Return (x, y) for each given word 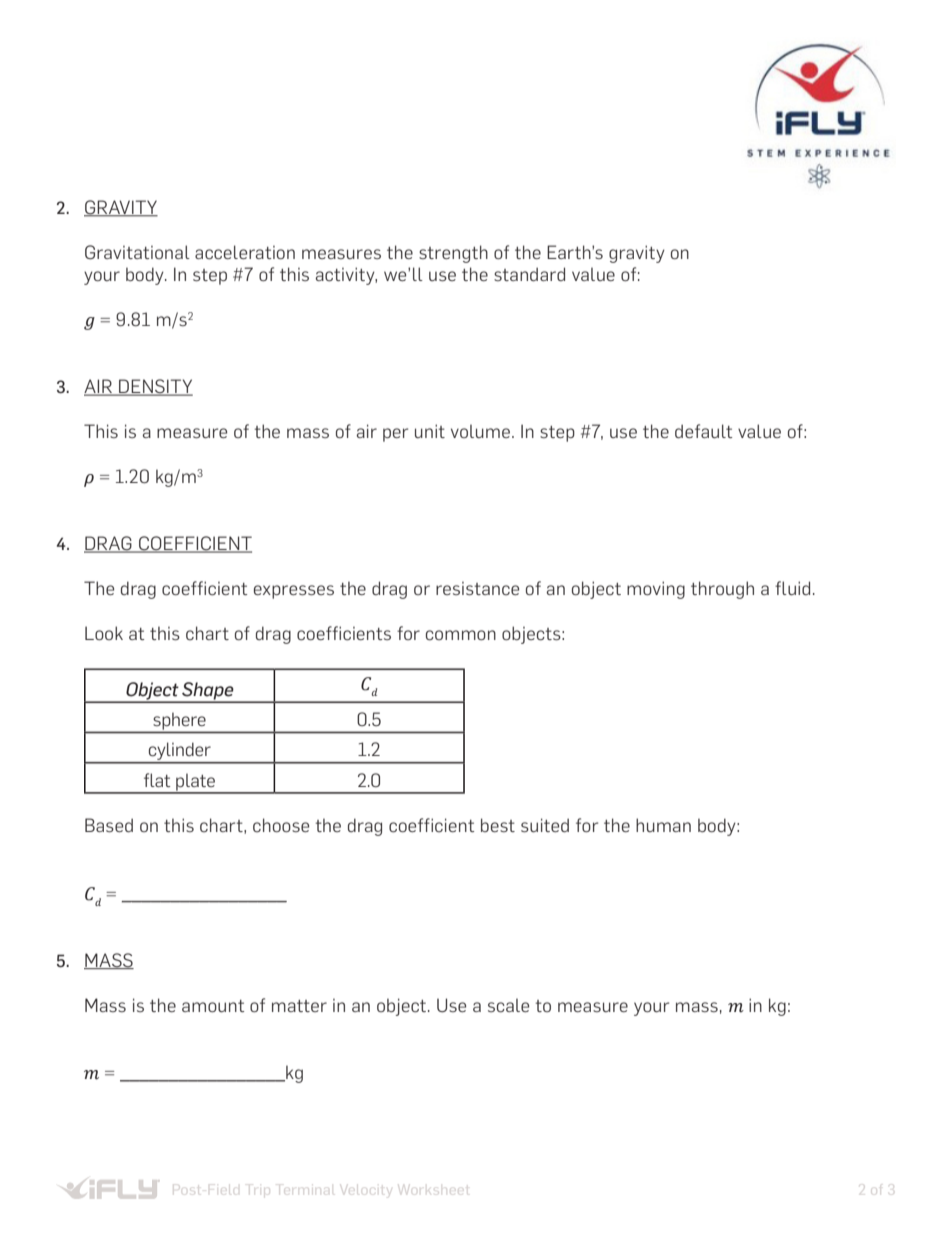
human (663, 825)
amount (213, 1006)
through (722, 590)
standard (529, 274)
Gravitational (137, 252)
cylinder (180, 752)
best (498, 825)
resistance (477, 589)
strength (453, 254)
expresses (294, 592)
